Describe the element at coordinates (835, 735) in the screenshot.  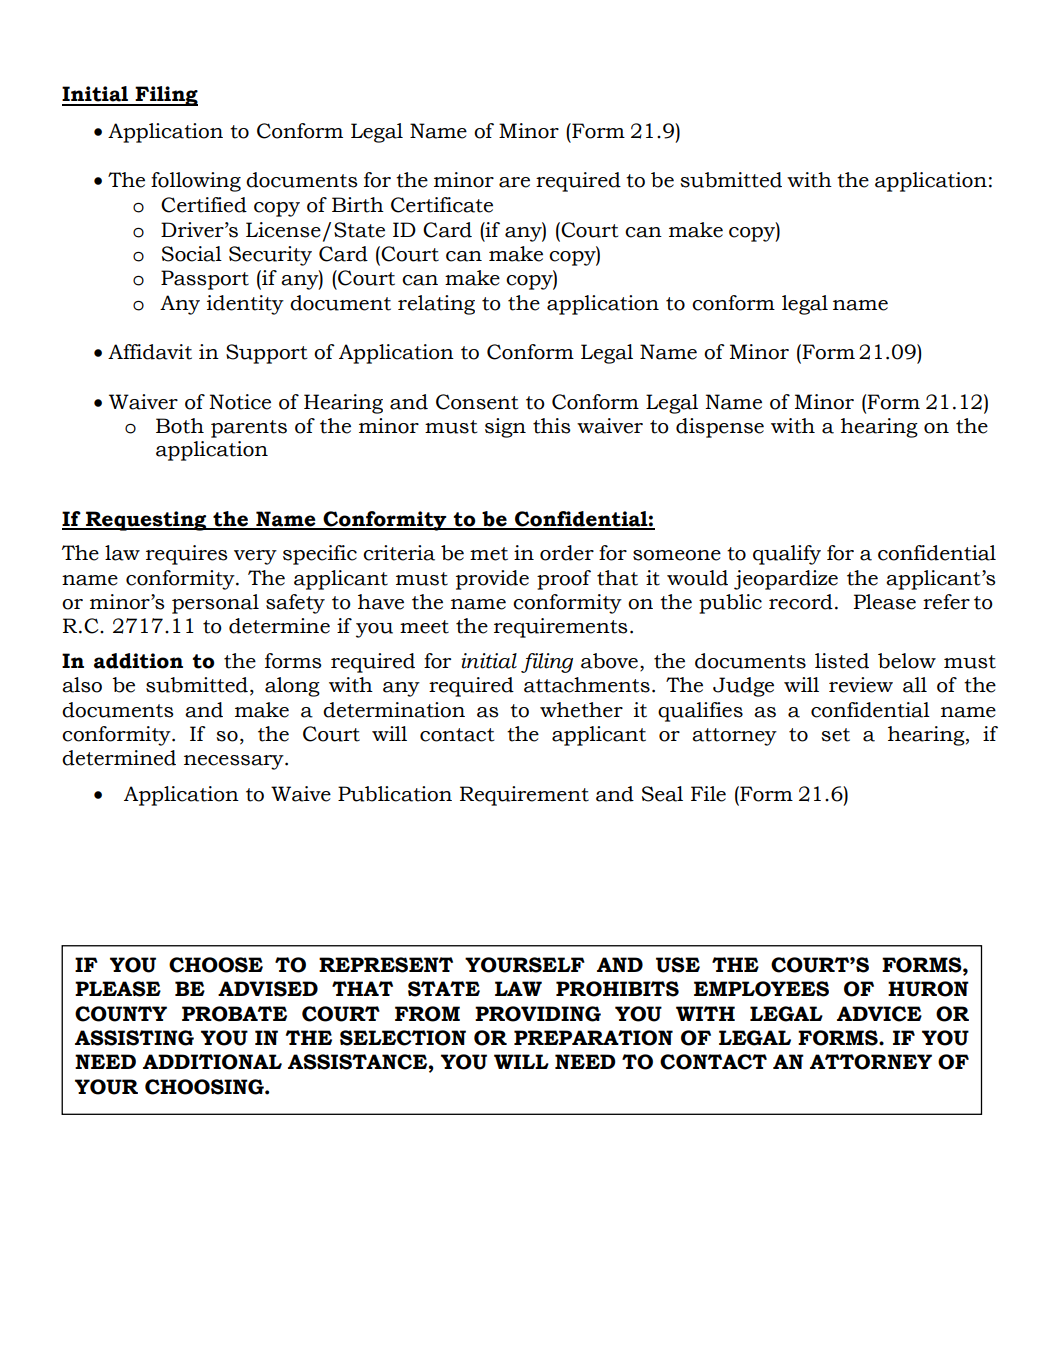
I see `set` at that location.
